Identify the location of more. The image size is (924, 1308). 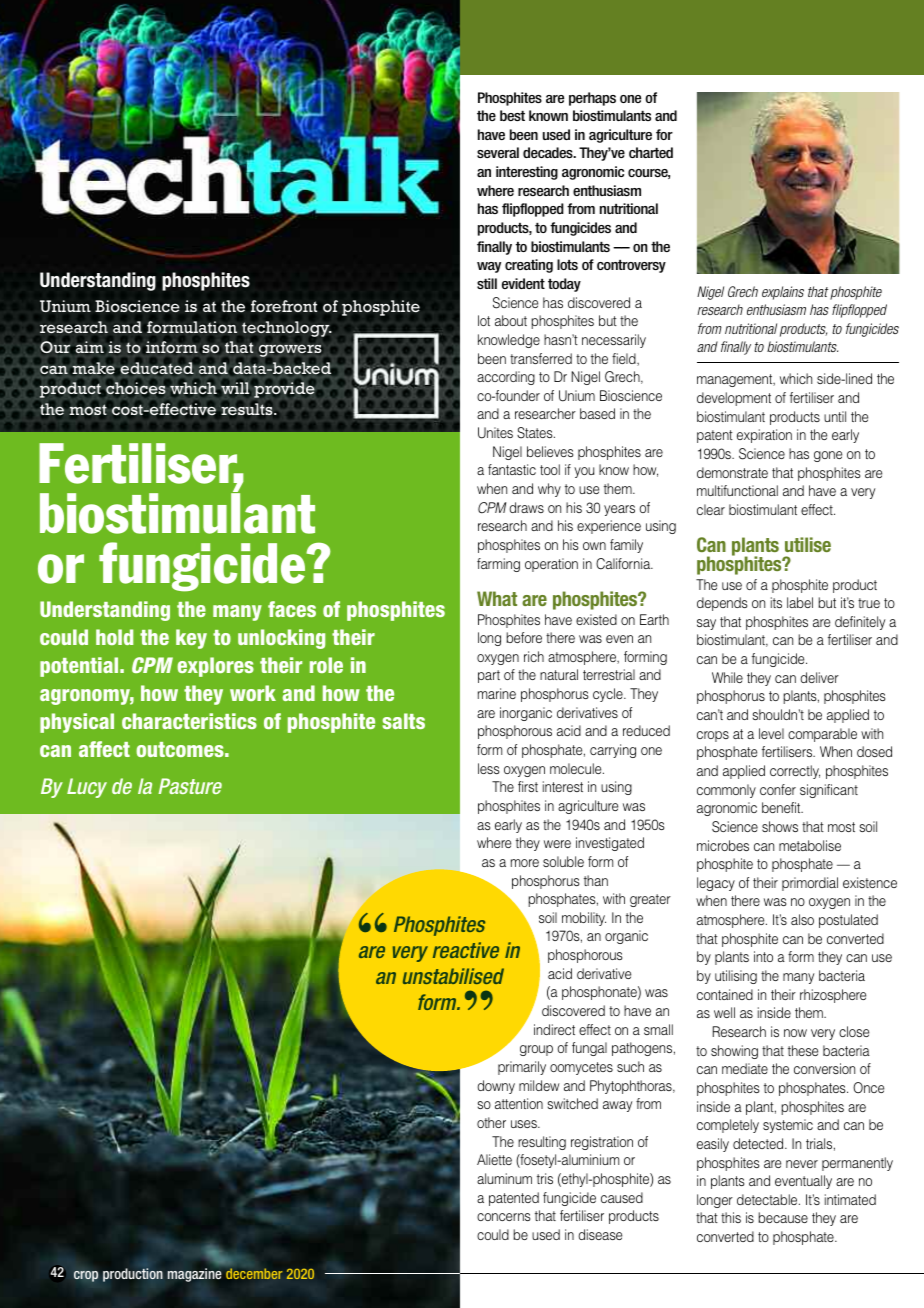
(525, 863).
